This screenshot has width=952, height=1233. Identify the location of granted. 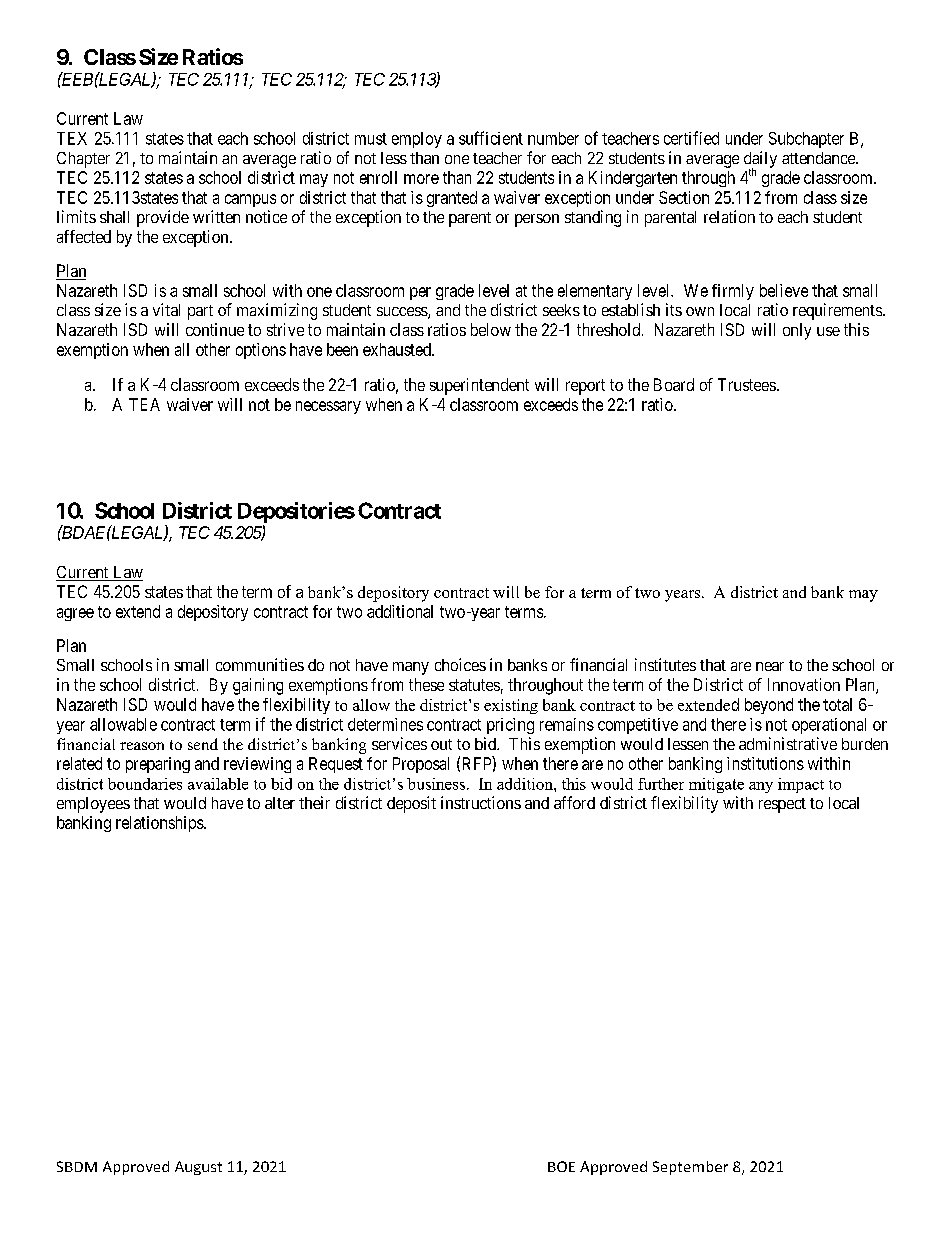
(452, 199).
